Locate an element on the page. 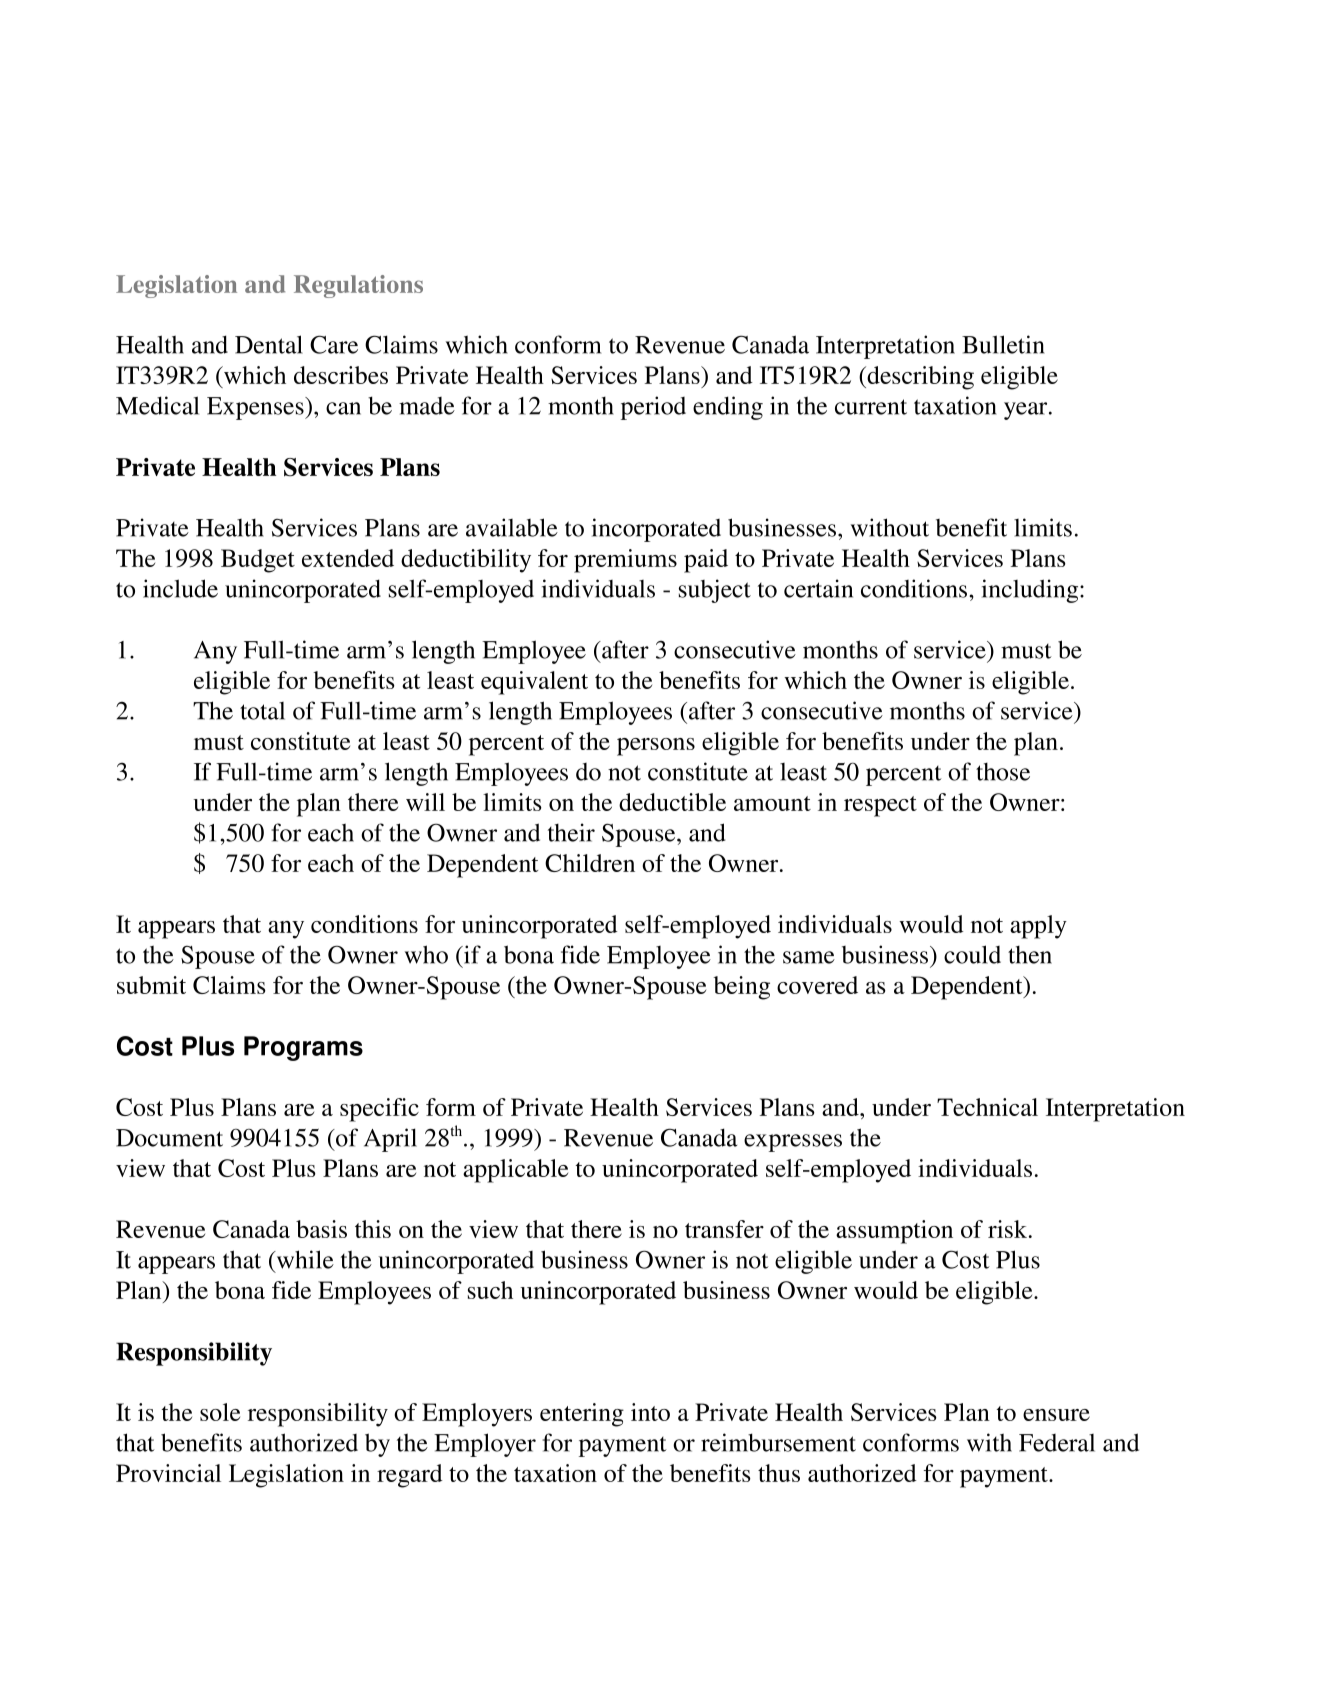  Bulletin is located at coordinates (1003, 344).
